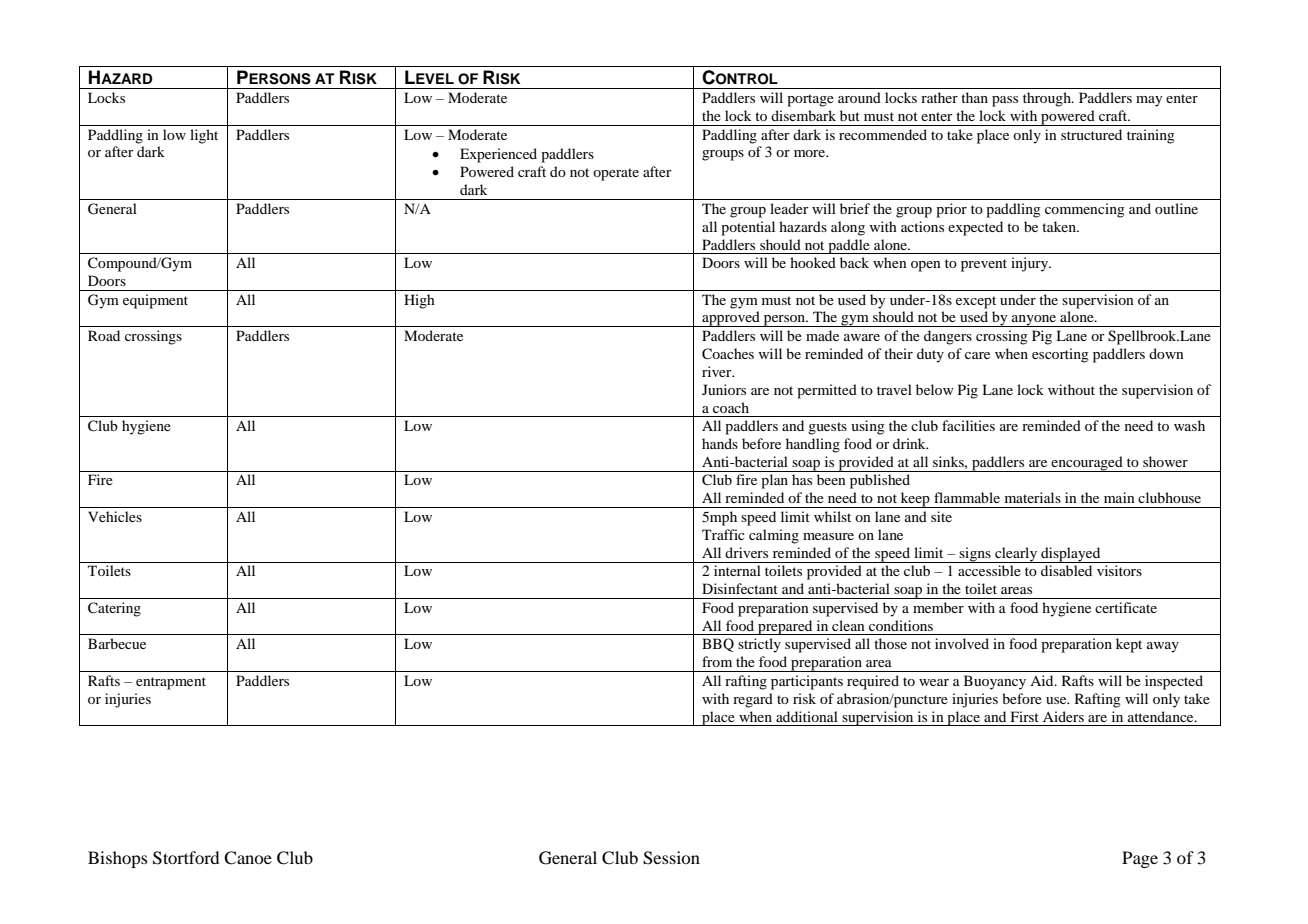 This screenshot has height=924, width=1308. What do you see at coordinates (1034, 321) in the screenshot?
I see `anyone` at bounding box center [1034, 321].
